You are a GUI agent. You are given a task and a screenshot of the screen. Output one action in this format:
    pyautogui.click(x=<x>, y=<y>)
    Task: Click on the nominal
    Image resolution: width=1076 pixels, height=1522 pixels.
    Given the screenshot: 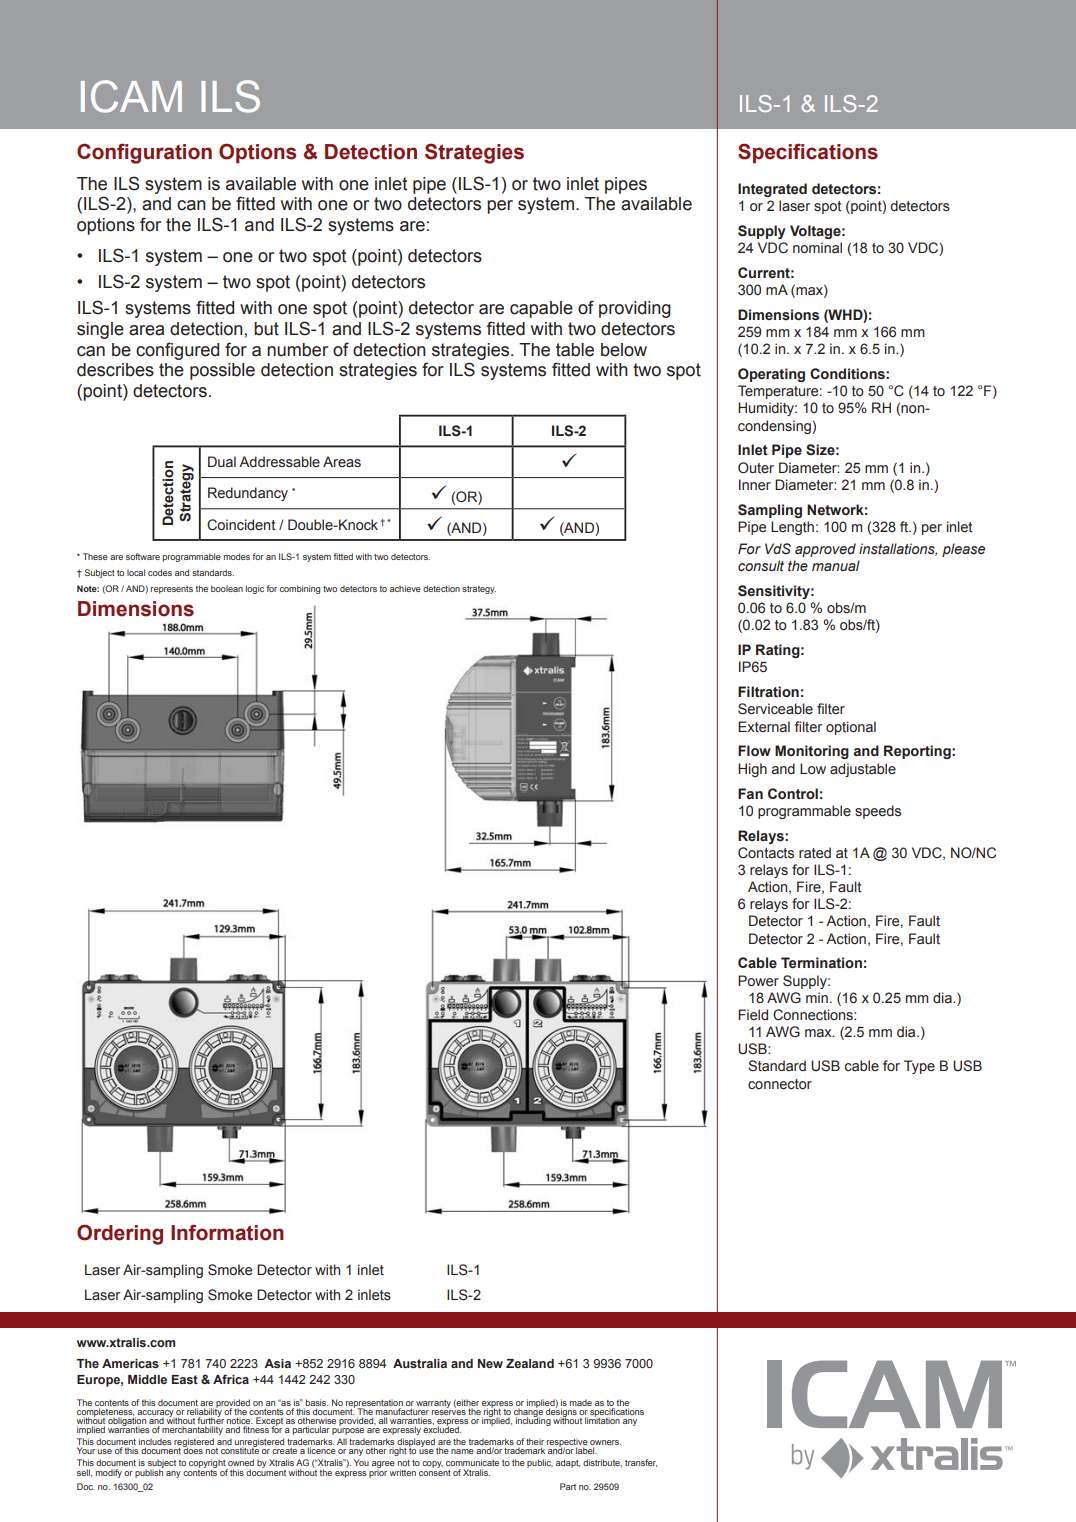 What is the action you would take?
    pyautogui.click(x=817, y=247)
